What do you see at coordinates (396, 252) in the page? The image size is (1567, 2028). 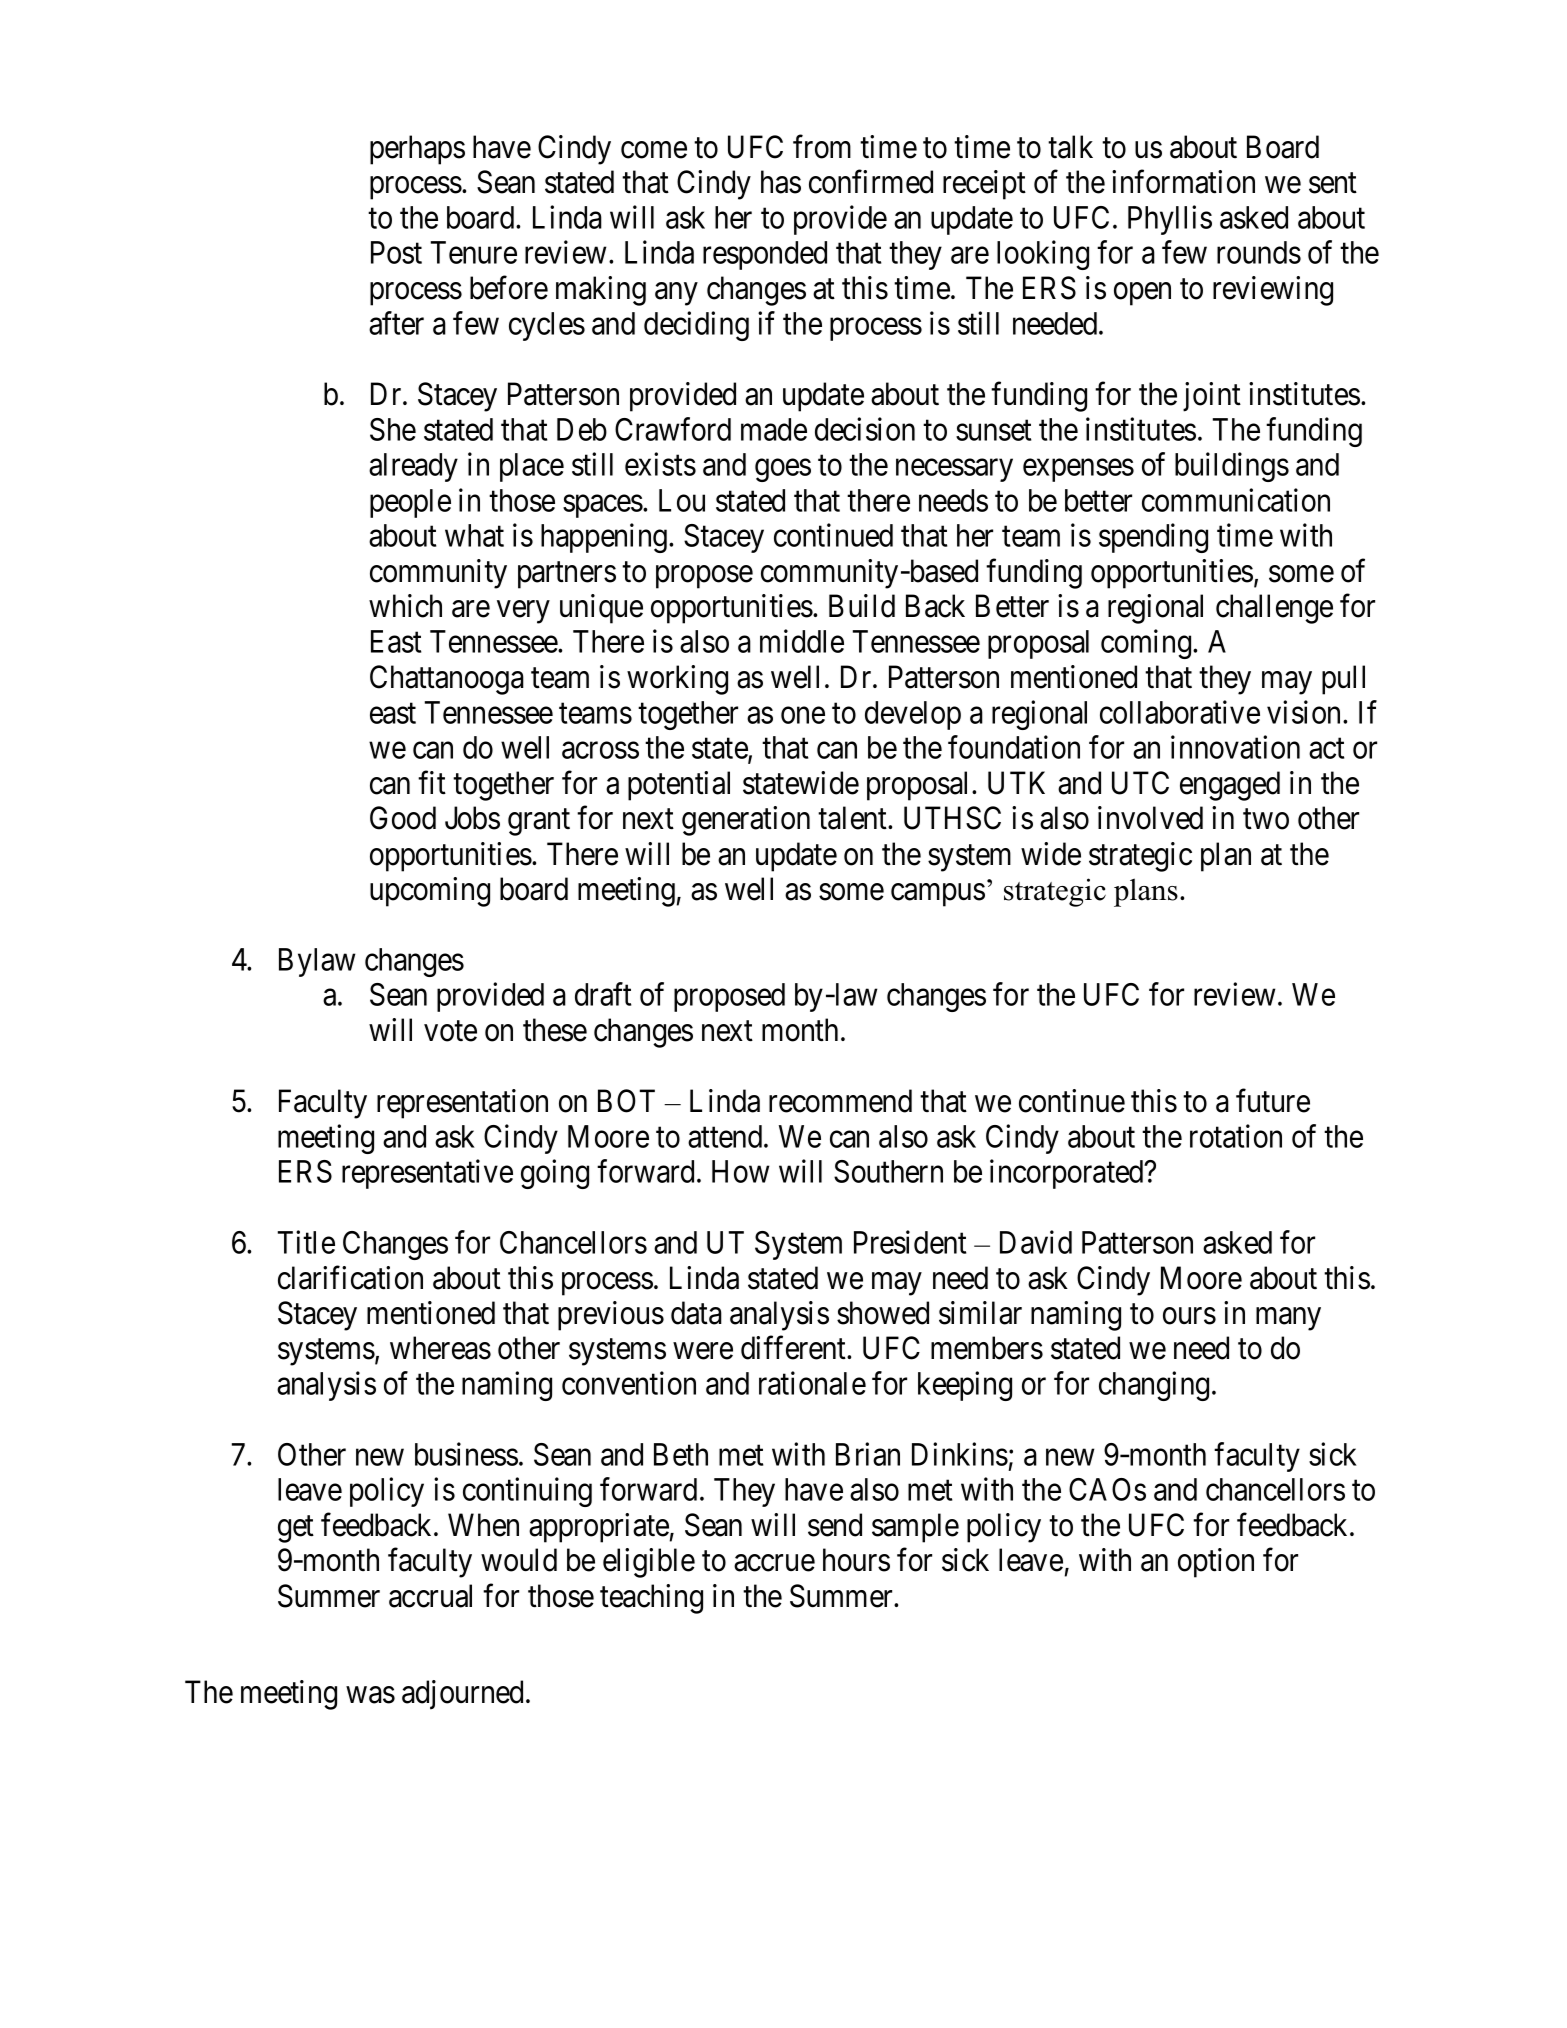 I see `Post` at bounding box center [396, 252].
